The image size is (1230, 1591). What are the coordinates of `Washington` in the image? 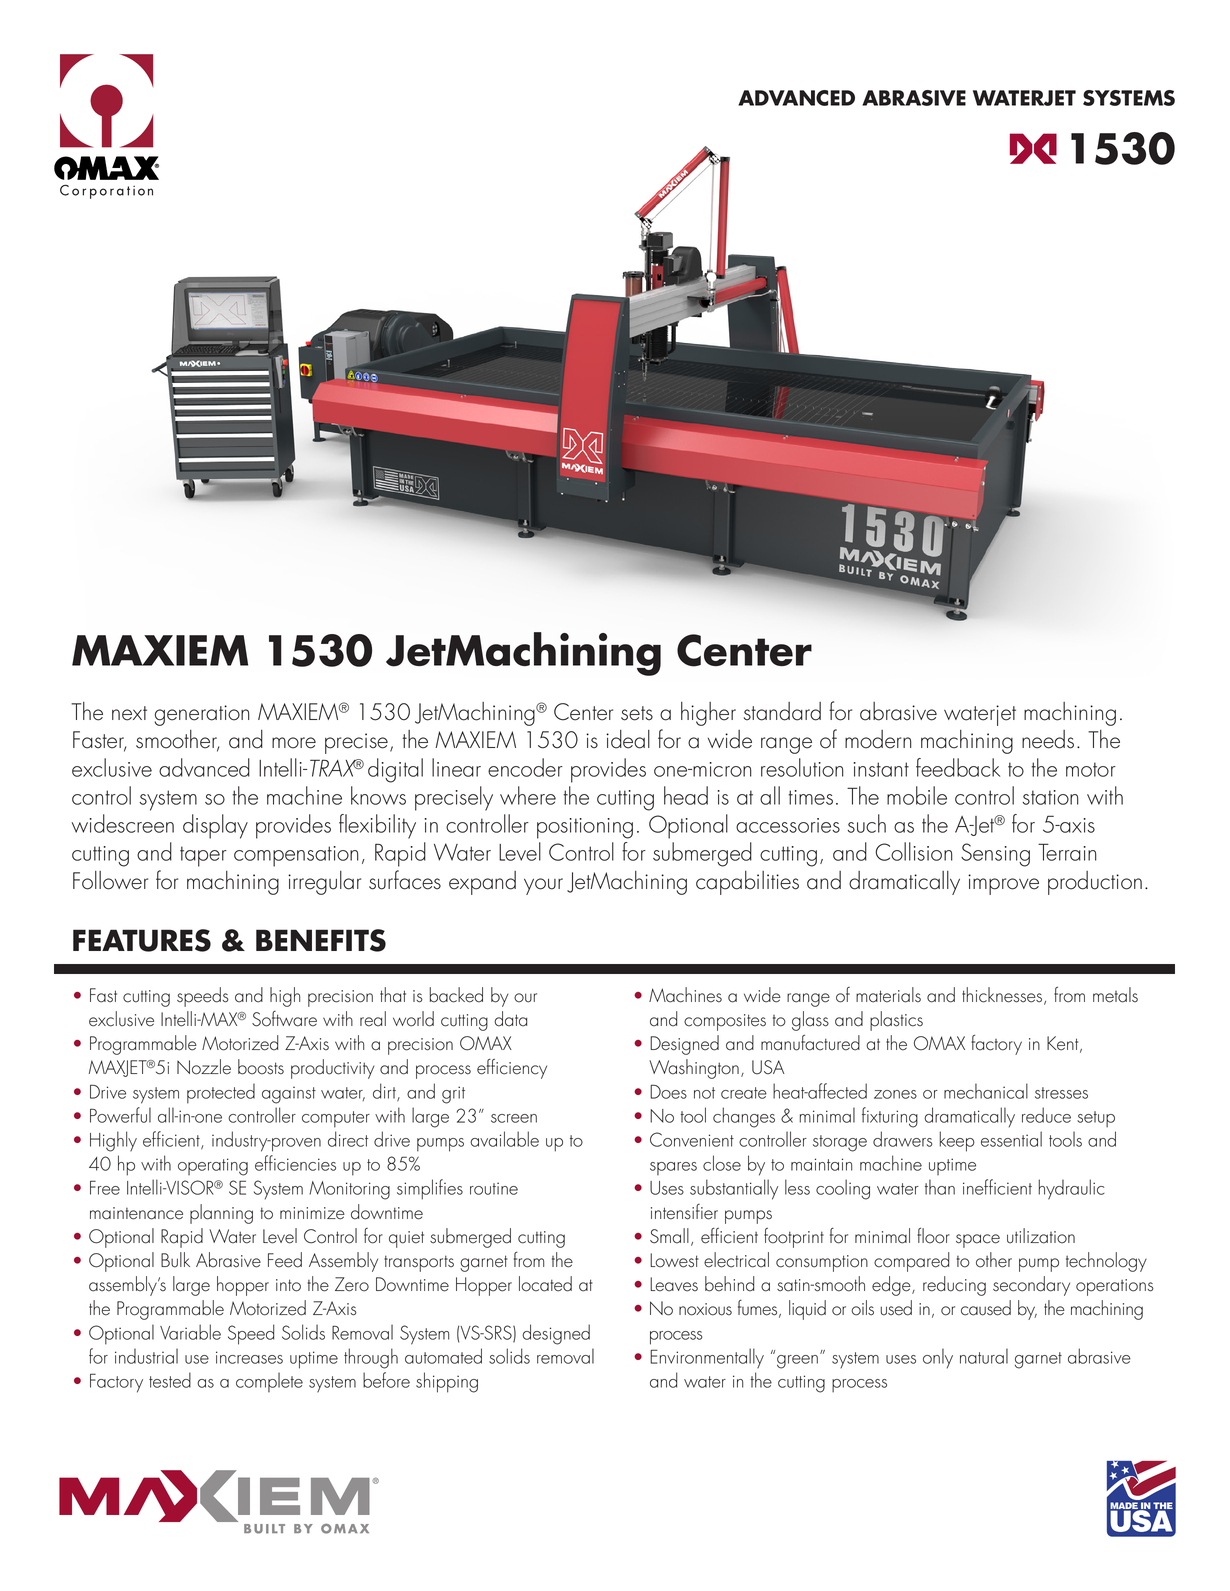 It's located at (694, 1069).
